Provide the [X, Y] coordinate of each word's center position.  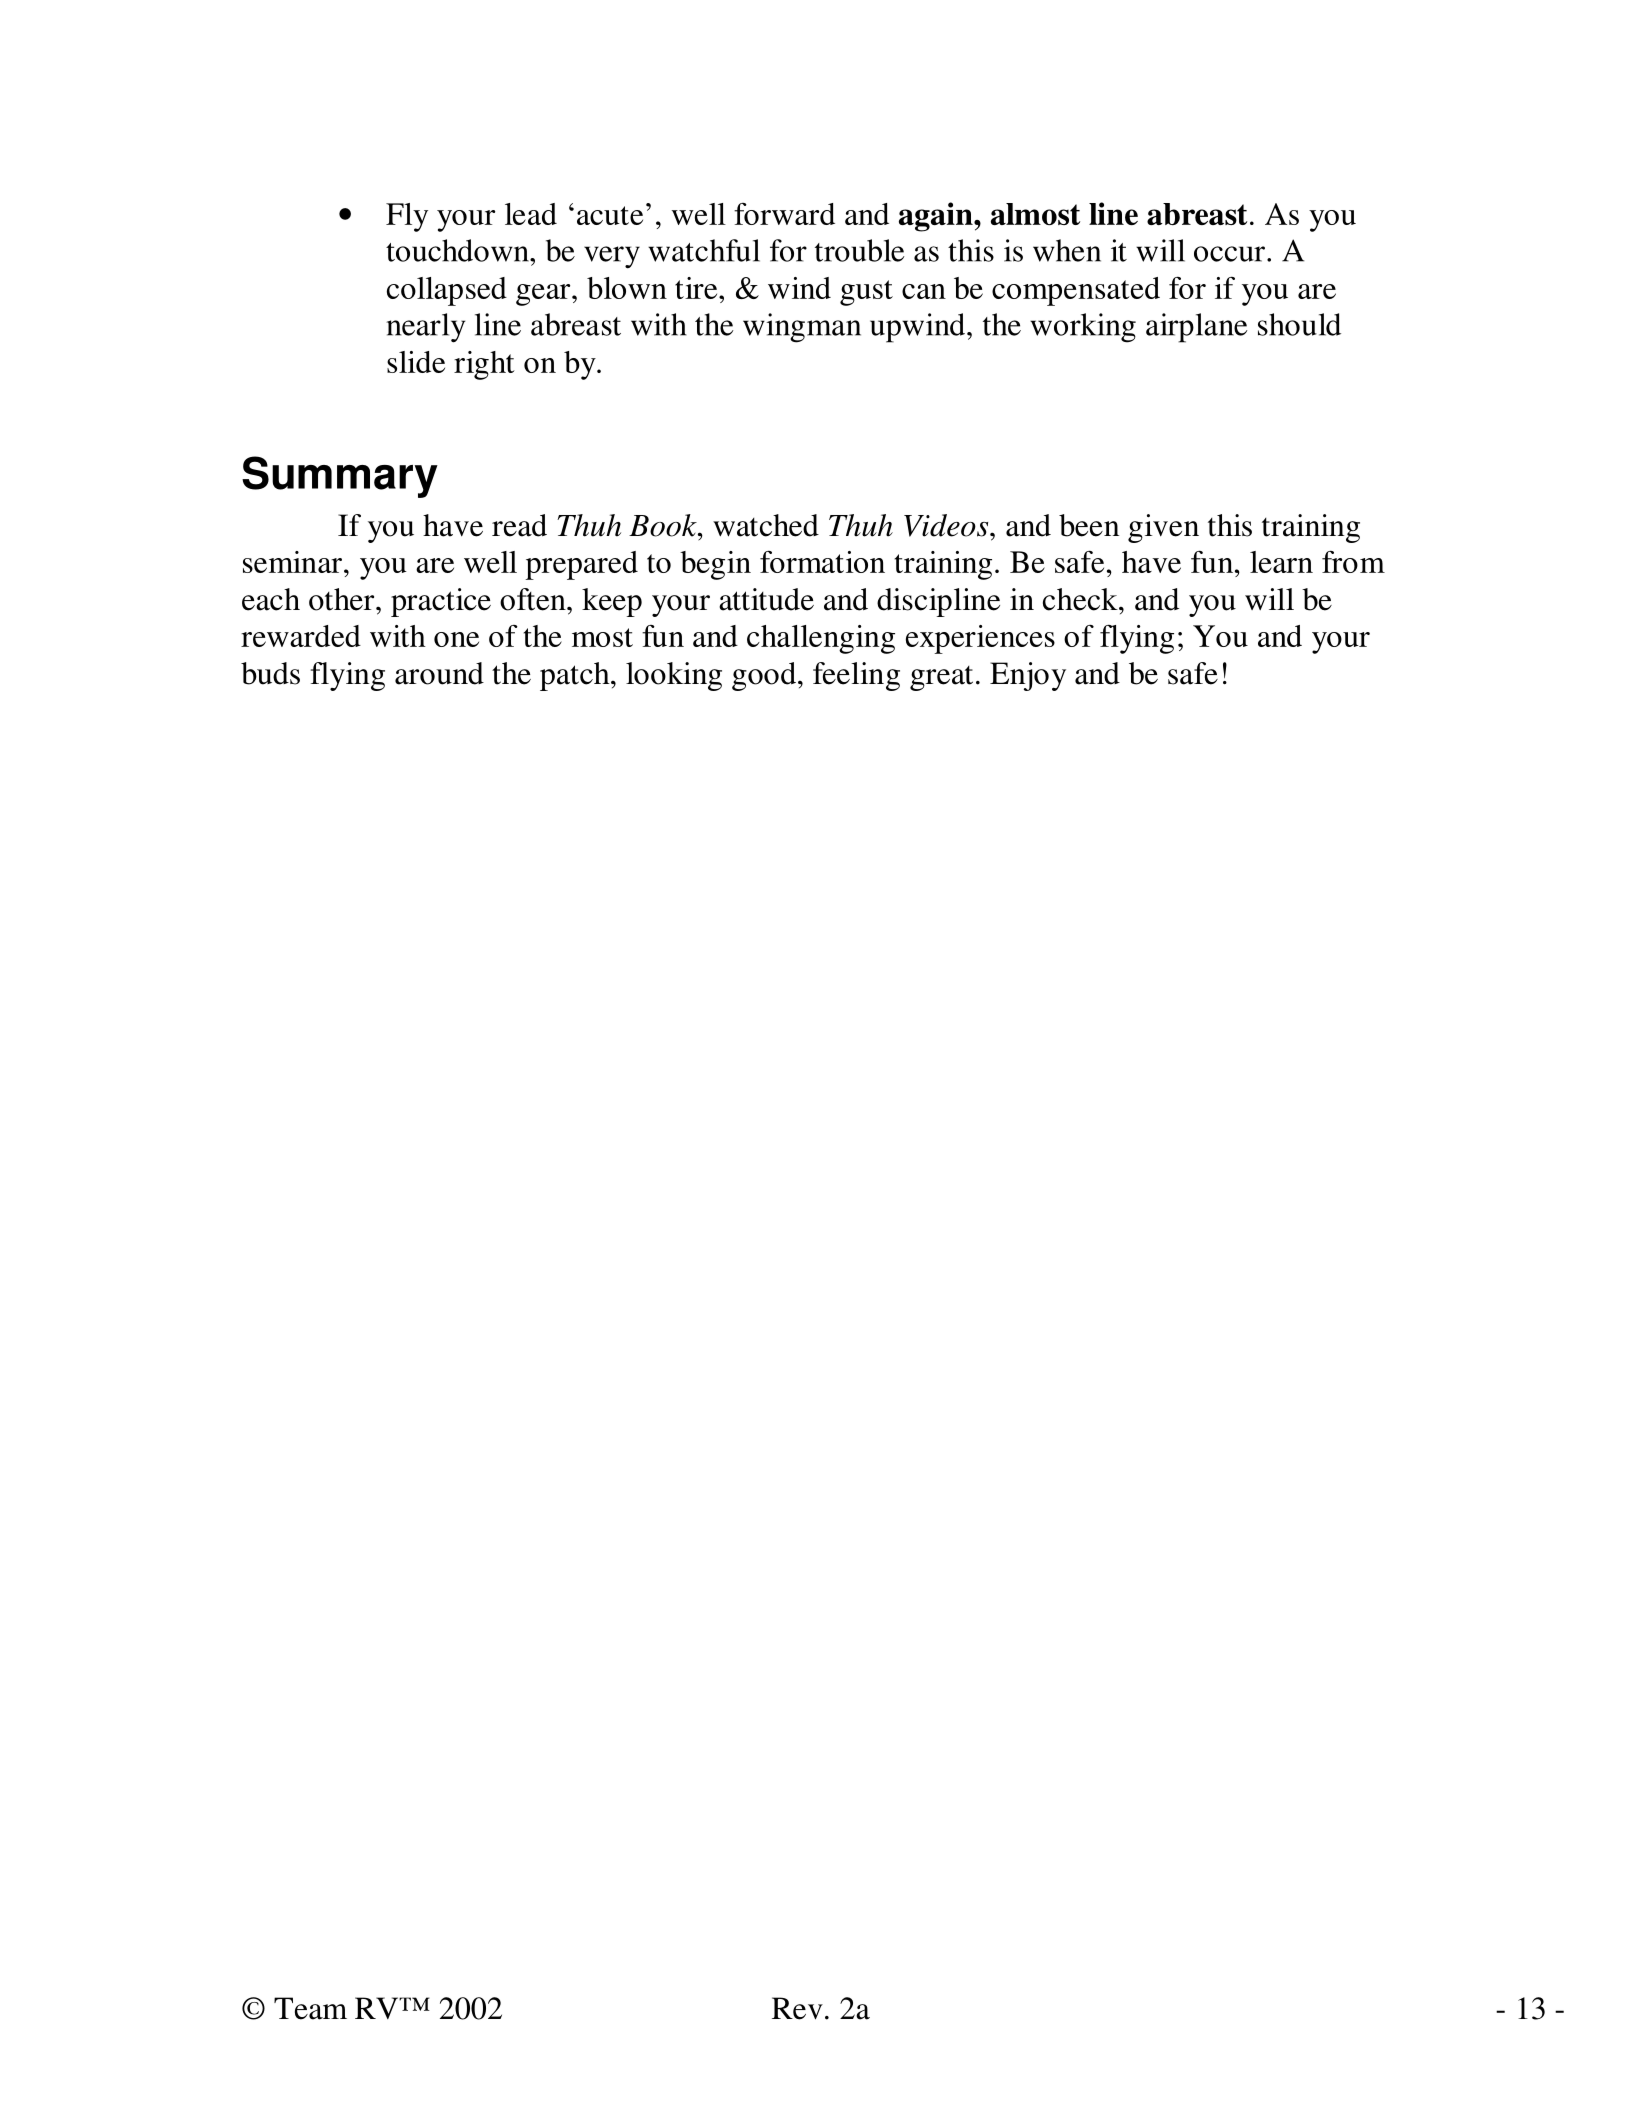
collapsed [447, 291]
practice [441, 602]
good [764, 676]
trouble [859, 250]
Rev [797, 2008]
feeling [856, 676]
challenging [821, 639]
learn [1281, 562]
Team [310, 2008]
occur [1229, 254]
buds [270, 673]
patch [576, 676]
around [439, 673]
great [941, 678]
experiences [980, 639]
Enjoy [1028, 676]
